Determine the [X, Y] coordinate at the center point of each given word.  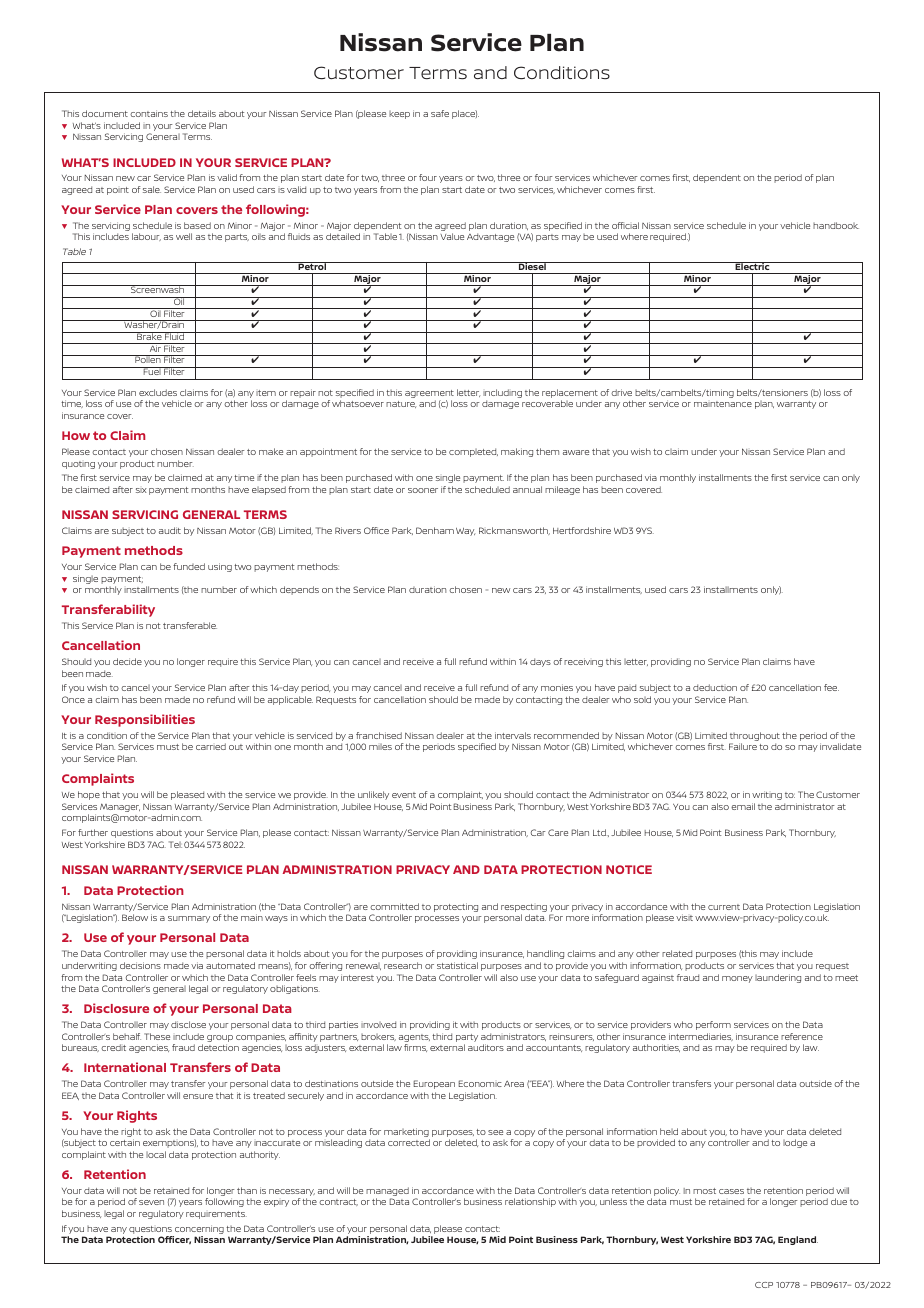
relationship [530, 1202]
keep [399, 115]
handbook [836, 225]
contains [149, 113]
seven [151, 1202]
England [798, 1240]
